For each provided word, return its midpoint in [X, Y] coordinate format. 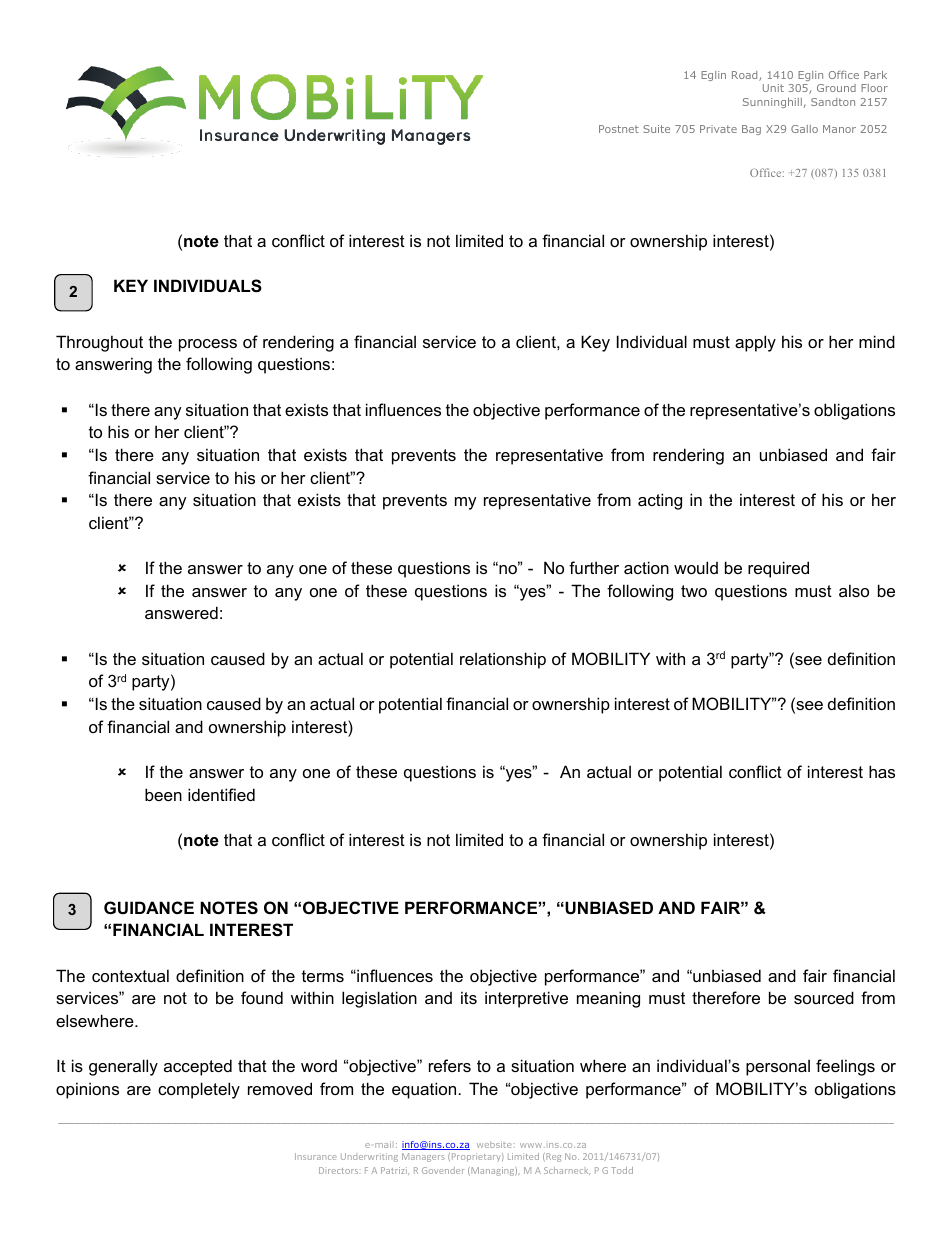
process [208, 345]
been [163, 794]
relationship [503, 660]
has [882, 771]
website [494, 1144]
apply [755, 343]
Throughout [99, 343]
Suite [656, 129]
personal [778, 1067]
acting [660, 501]
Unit [773, 88]
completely [199, 1090]
